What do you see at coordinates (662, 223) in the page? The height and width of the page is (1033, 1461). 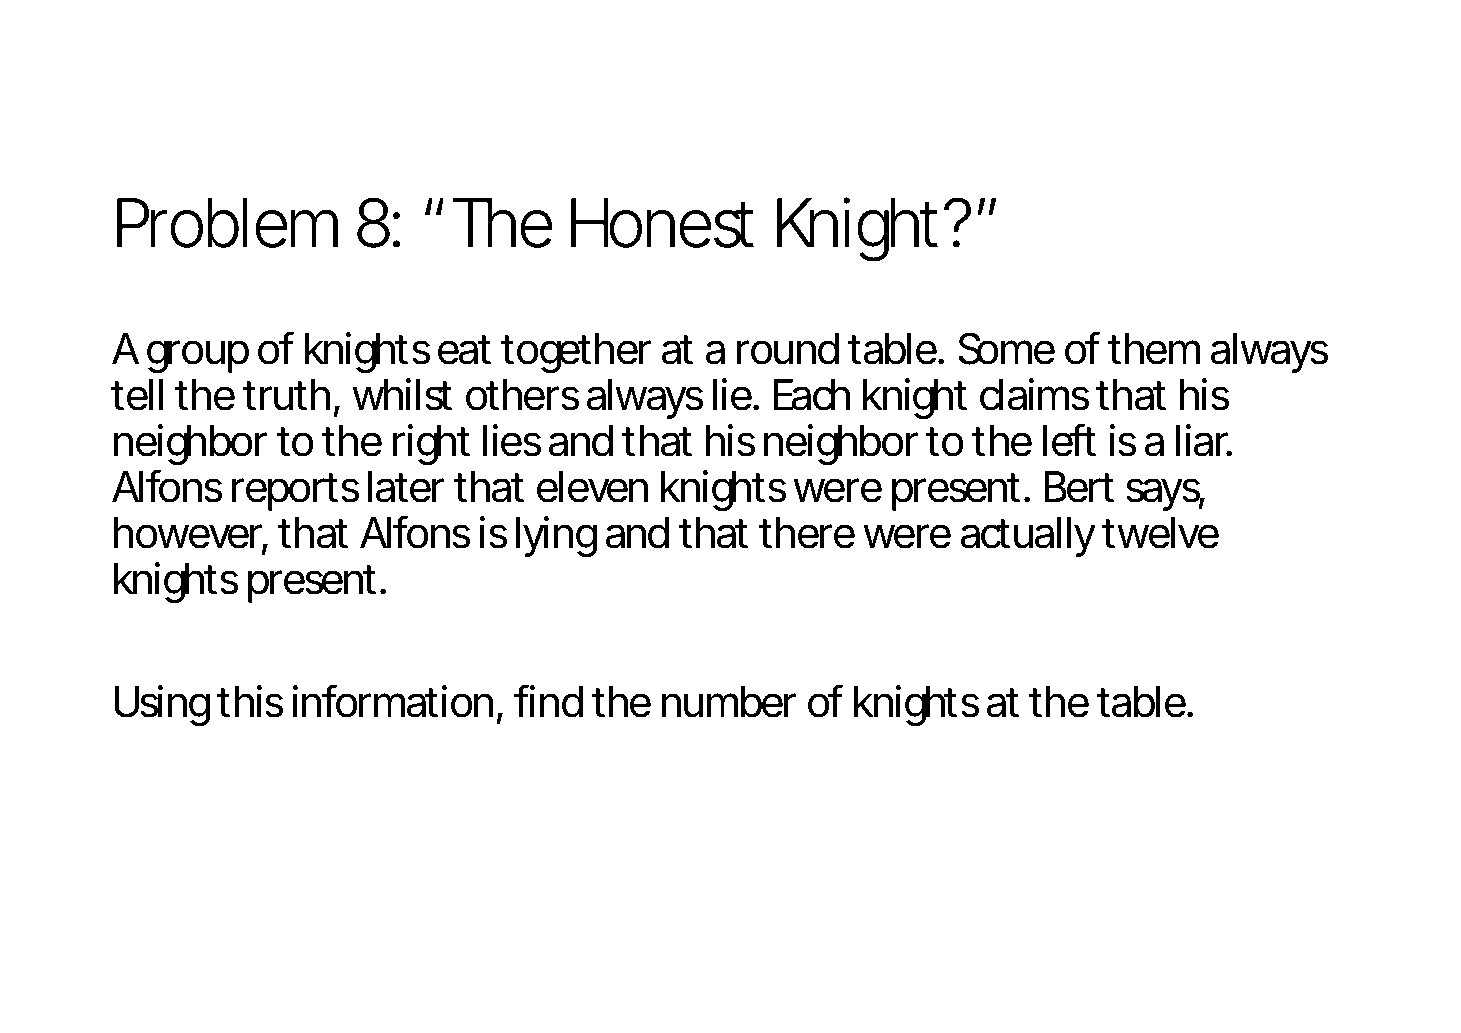 I see `Honest` at bounding box center [662, 223].
